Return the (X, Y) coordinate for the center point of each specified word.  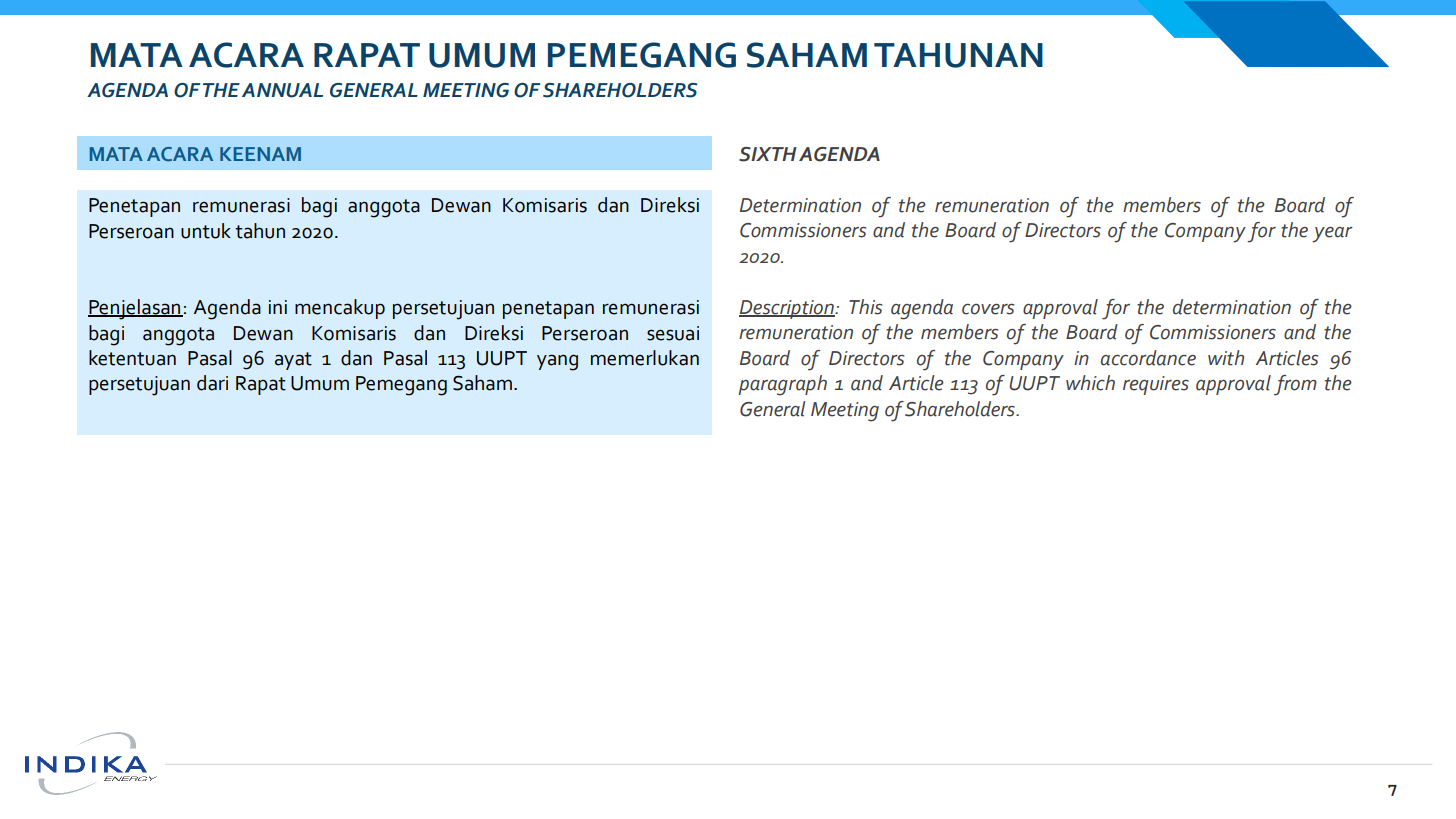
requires (1156, 385)
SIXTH (768, 154)
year (1332, 235)
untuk (206, 231)
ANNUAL (282, 90)
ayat (293, 361)
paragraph (782, 385)
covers (988, 309)
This (865, 307)
